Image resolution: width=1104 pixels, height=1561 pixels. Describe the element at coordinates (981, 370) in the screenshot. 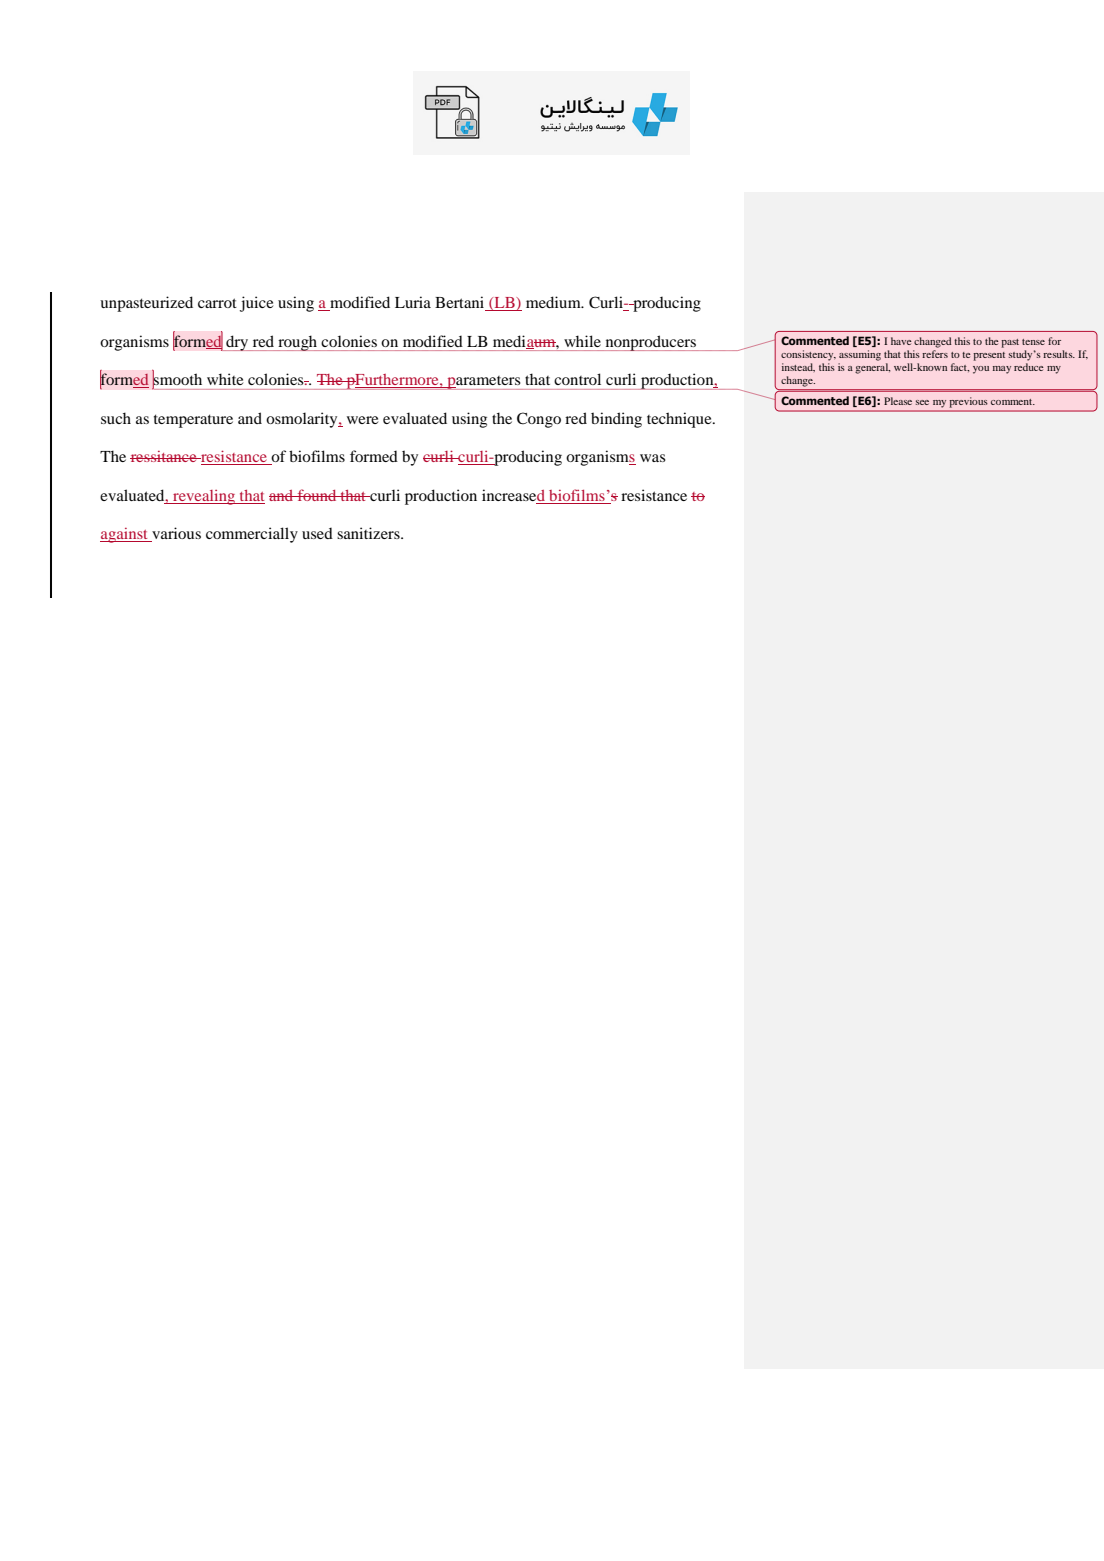

I see `you` at that location.
